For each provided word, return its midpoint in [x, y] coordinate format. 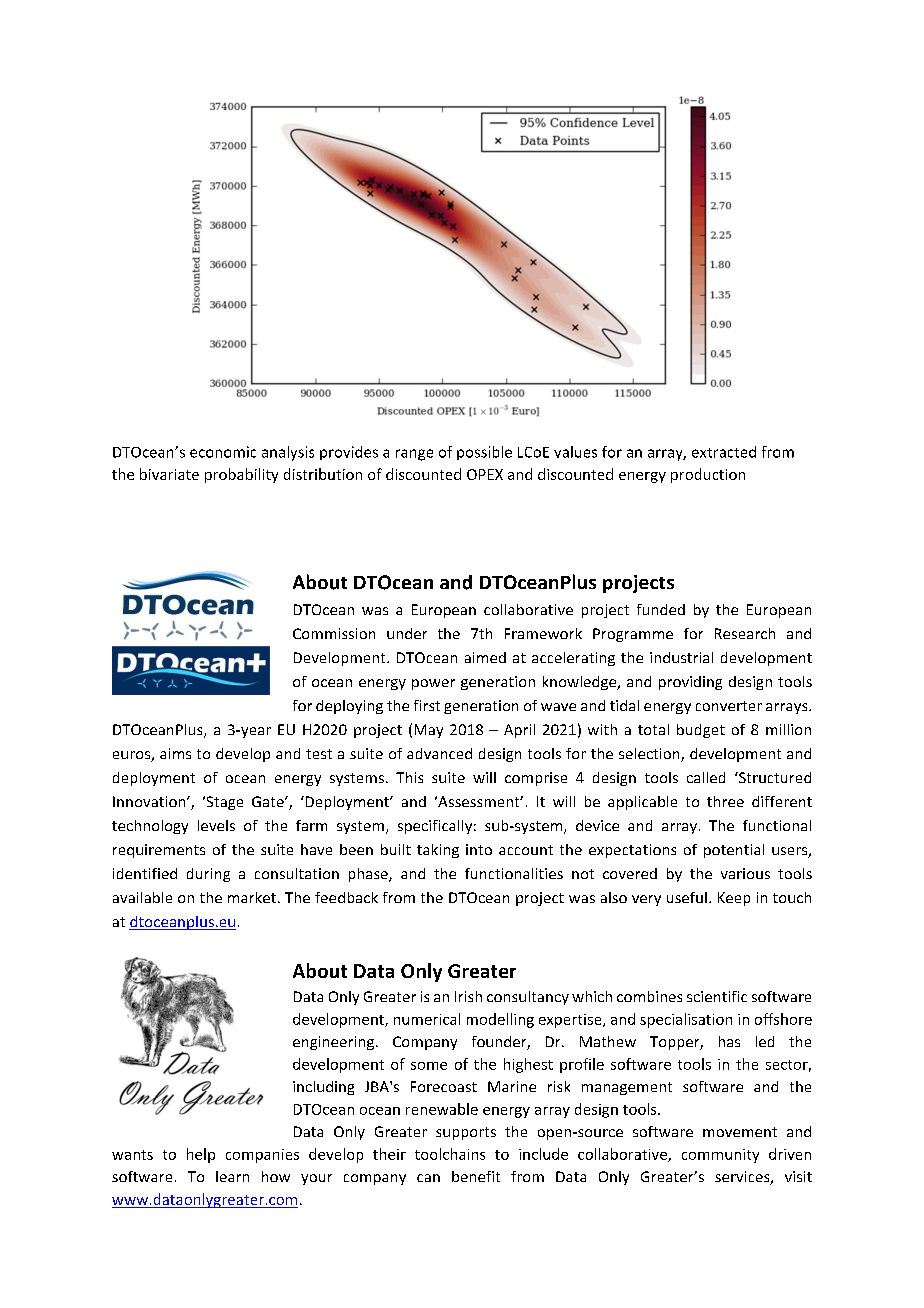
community [720, 1156]
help [201, 1155]
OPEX [485, 474]
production [708, 475]
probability [241, 475]
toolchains [450, 1154]
